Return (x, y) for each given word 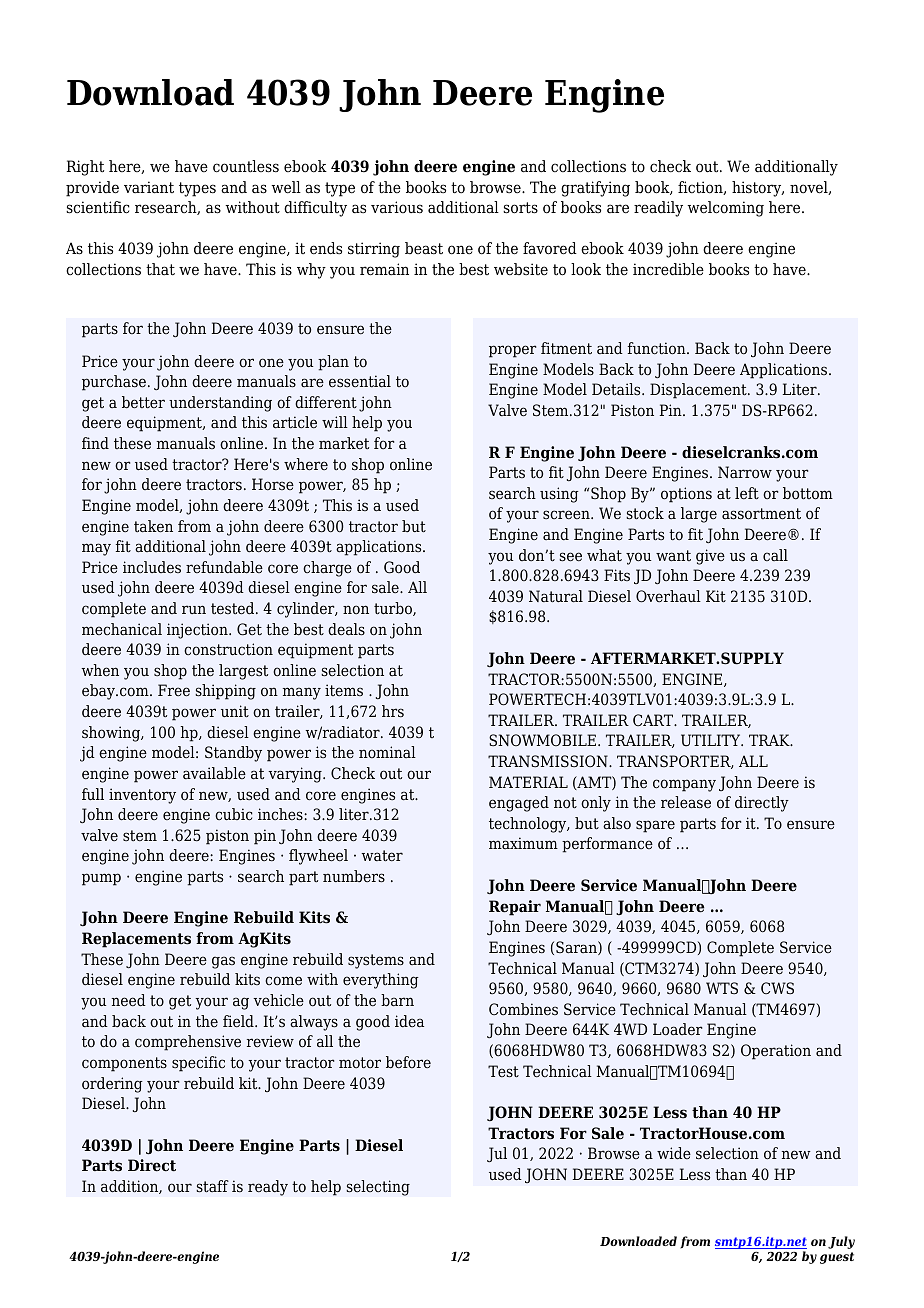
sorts (520, 208)
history (758, 189)
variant (149, 187)
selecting (378, 1188)
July (841, 1242)
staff (212, 1186)
